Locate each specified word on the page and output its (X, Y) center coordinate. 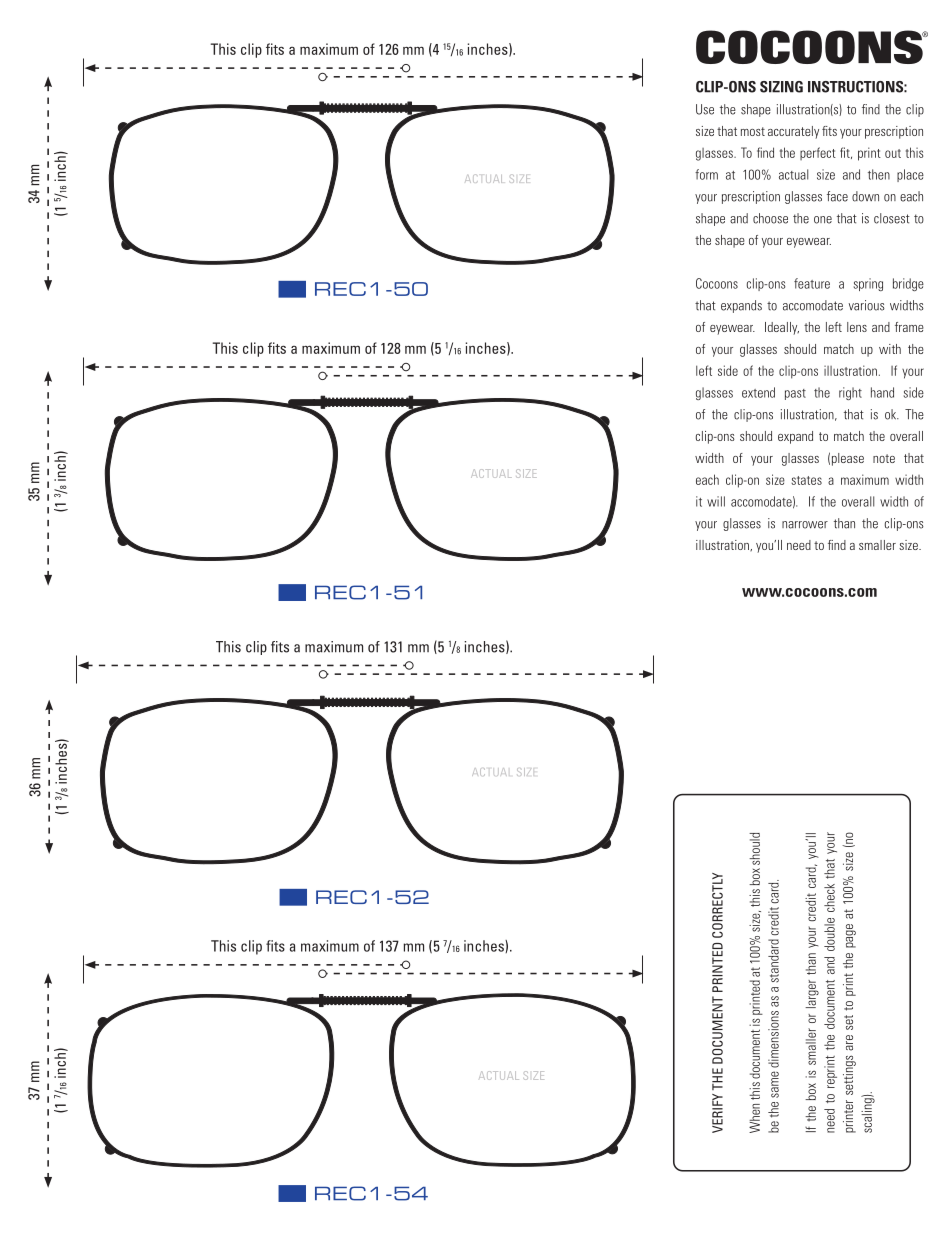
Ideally (782, 328)
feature (812, 283)
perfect (818, 153)
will (716, 501)
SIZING (781, 87)
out (893, 153)
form (706, 174)
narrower (805, 525)
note (884, 458)
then (879, 174)
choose (770, 218)
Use (705, 109)
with (890, 349)
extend (758, 392)
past (795, 394)
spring (868, 284)
